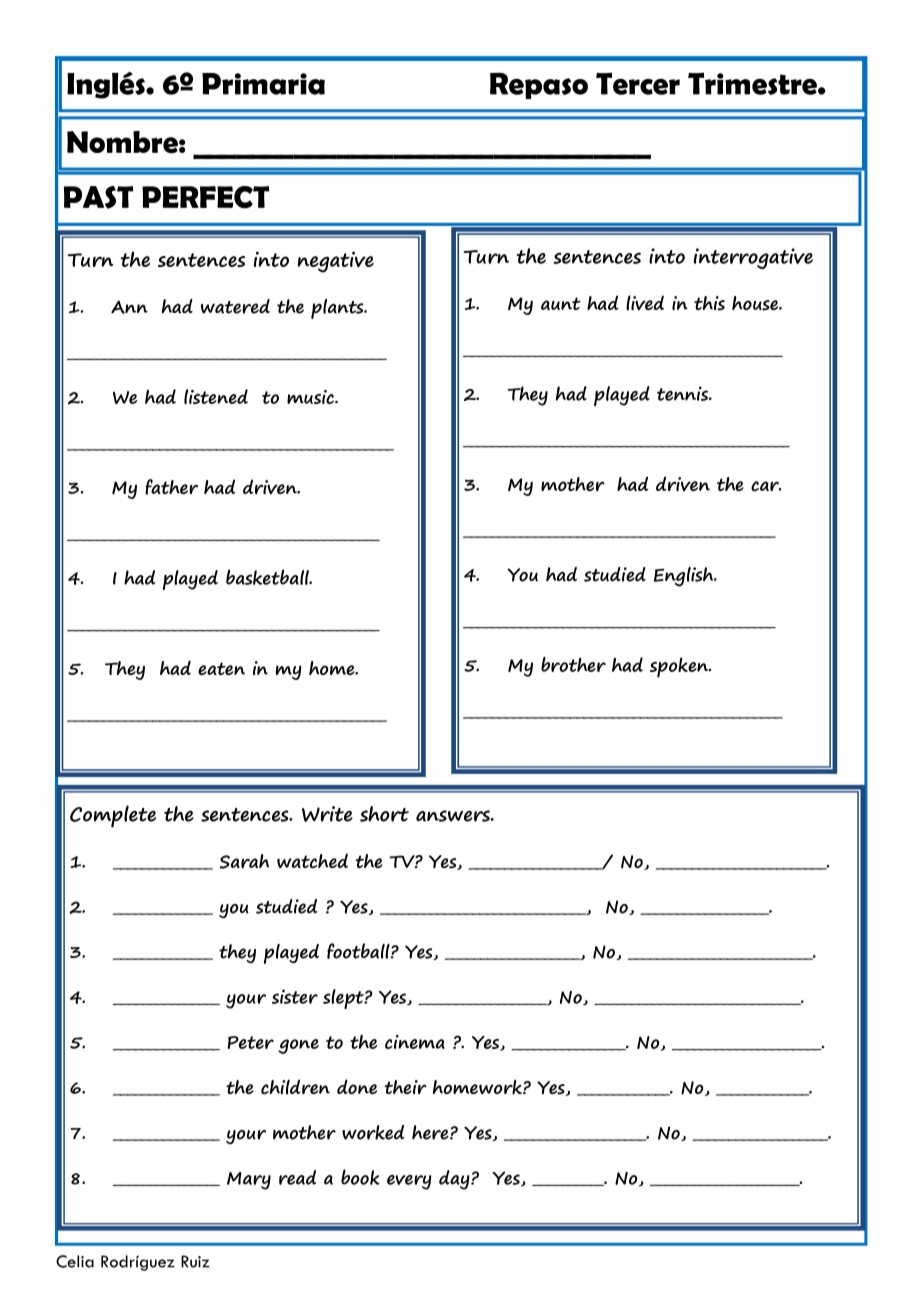 The image size is (924, 1308). Describe the element at coordinates (205, 197) in the image. I see `PERFECT` at that location.
